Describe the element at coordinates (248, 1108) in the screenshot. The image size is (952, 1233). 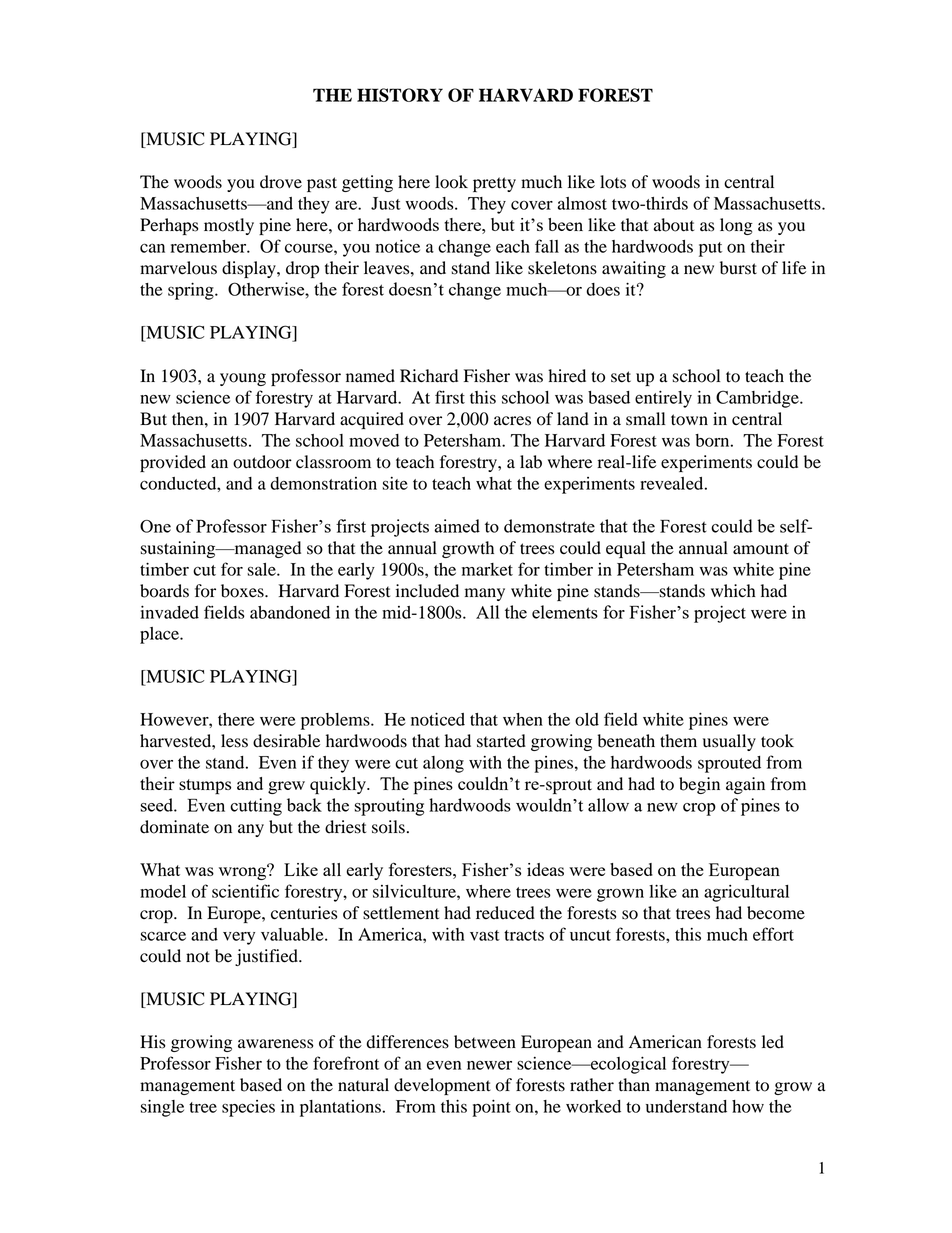
I see `species` at that location.
